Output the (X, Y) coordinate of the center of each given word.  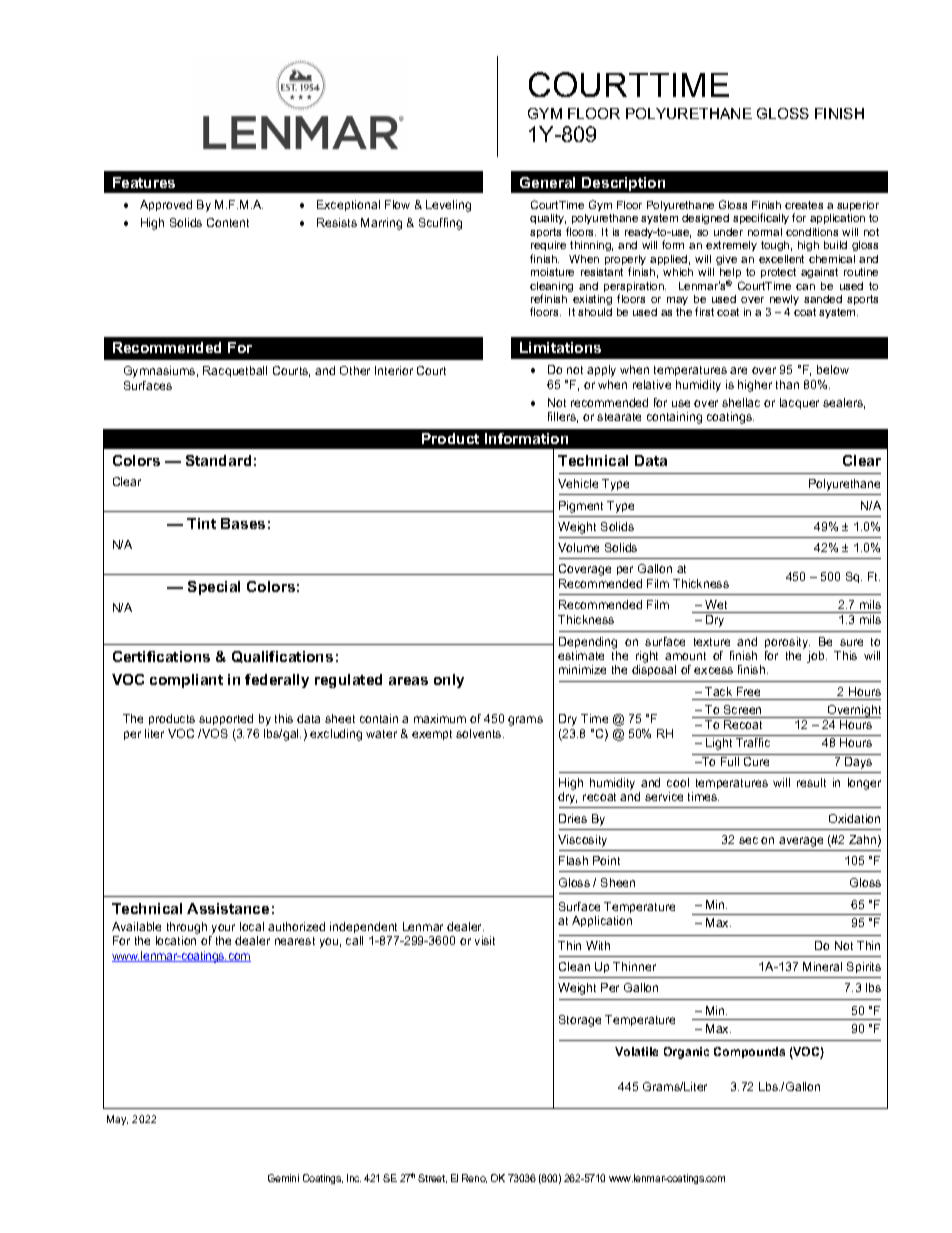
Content (228, 222)
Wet (716, 604)
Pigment (581, 507)
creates (804, 205)
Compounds (749, 1052)
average (801, 842)
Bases (243, 523)
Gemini (283, 1178)
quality (548, 219)
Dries (573, 818)
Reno (474, 1178)
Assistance (228, 908)
